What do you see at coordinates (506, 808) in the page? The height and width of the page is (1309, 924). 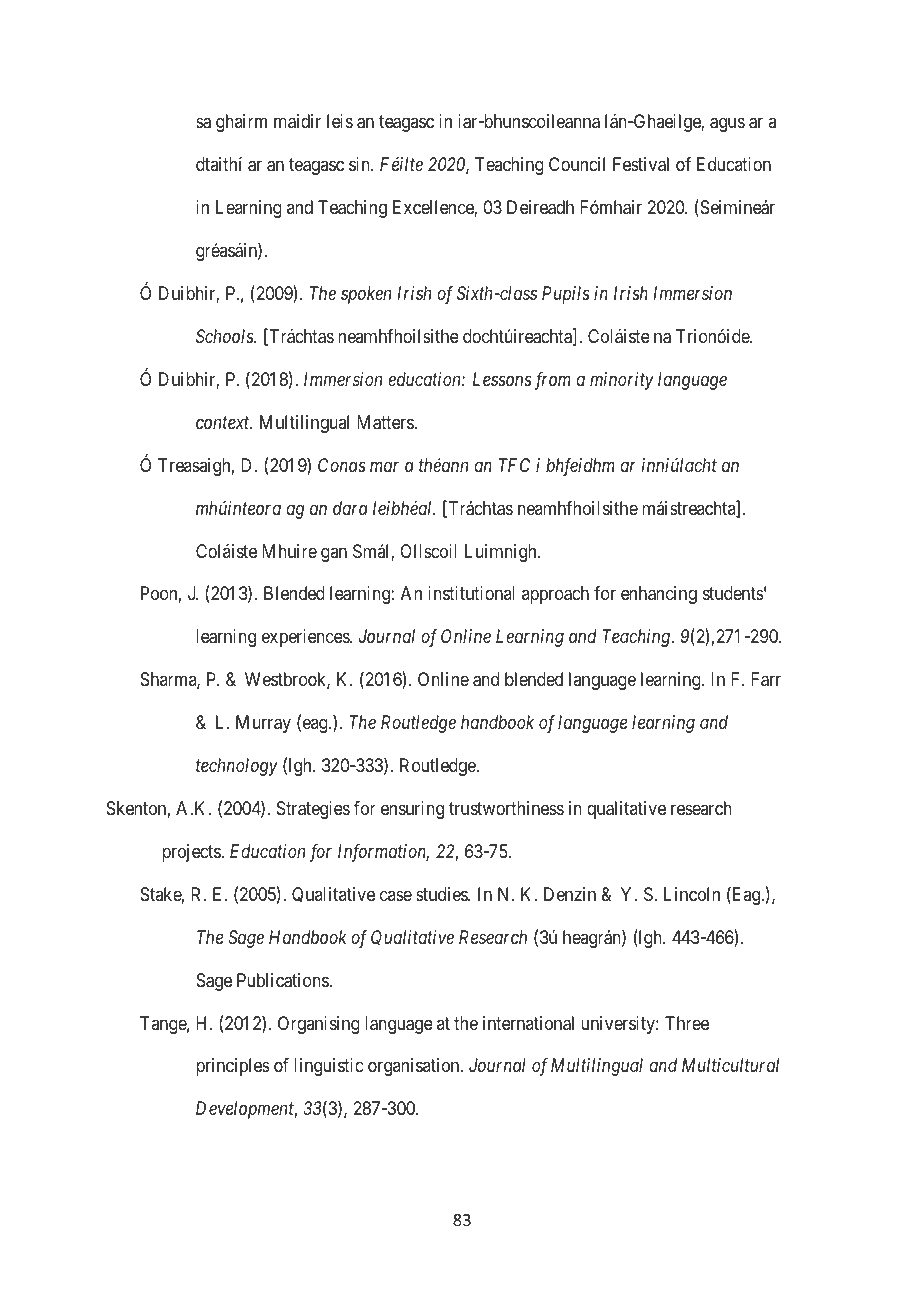 I see `trustworthiness` at bounding box center [506, 808].
